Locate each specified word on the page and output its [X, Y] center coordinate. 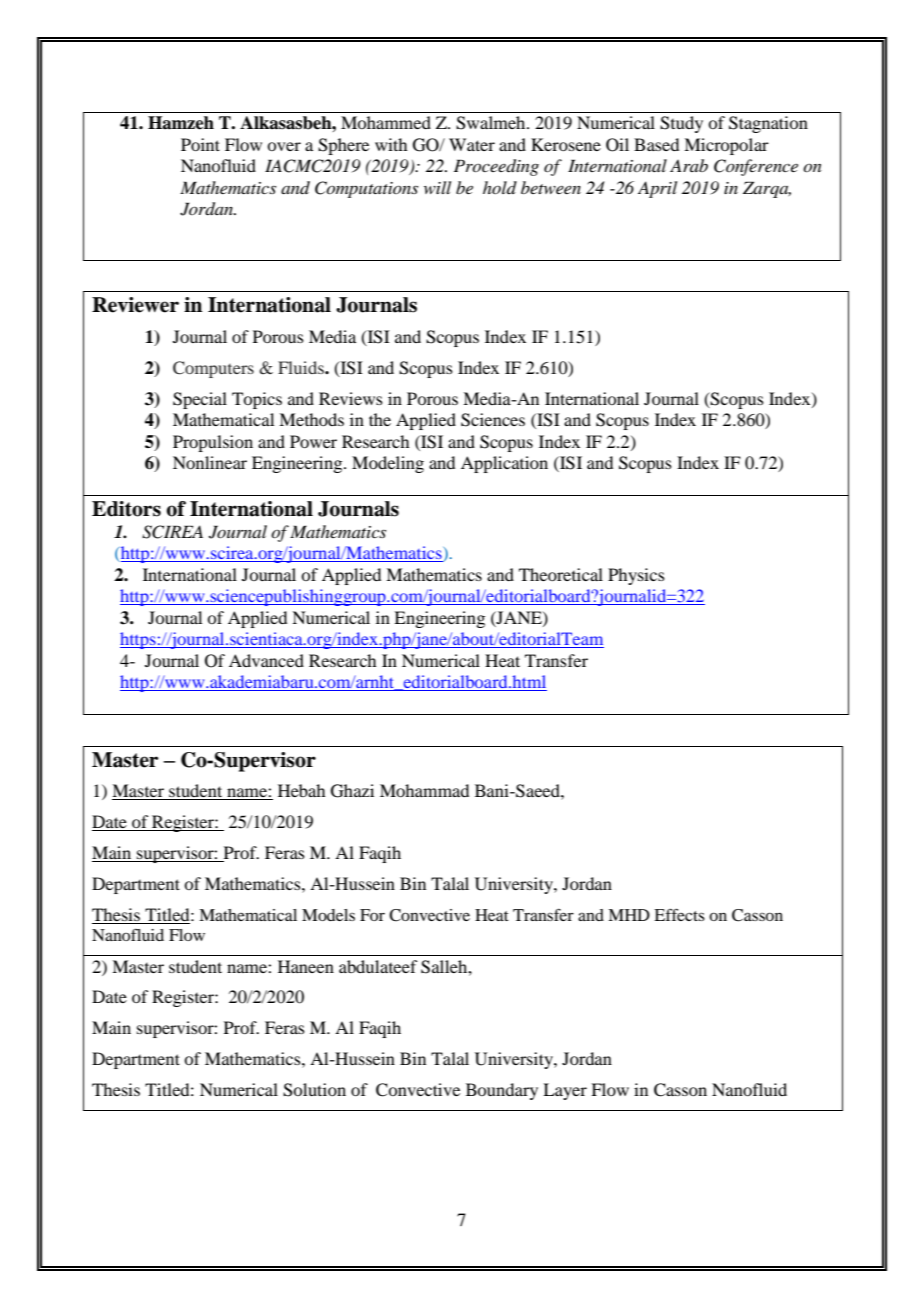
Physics [636, 576]
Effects [679, 914]
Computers [213, 369]
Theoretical [561, 574]
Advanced [266, 660]
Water [472, 144]
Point [200, 144]
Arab [689, 165]
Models [328, 915]
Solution [314, 1090]
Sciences [493, 420]
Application [504, 464]
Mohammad [424, 790]
